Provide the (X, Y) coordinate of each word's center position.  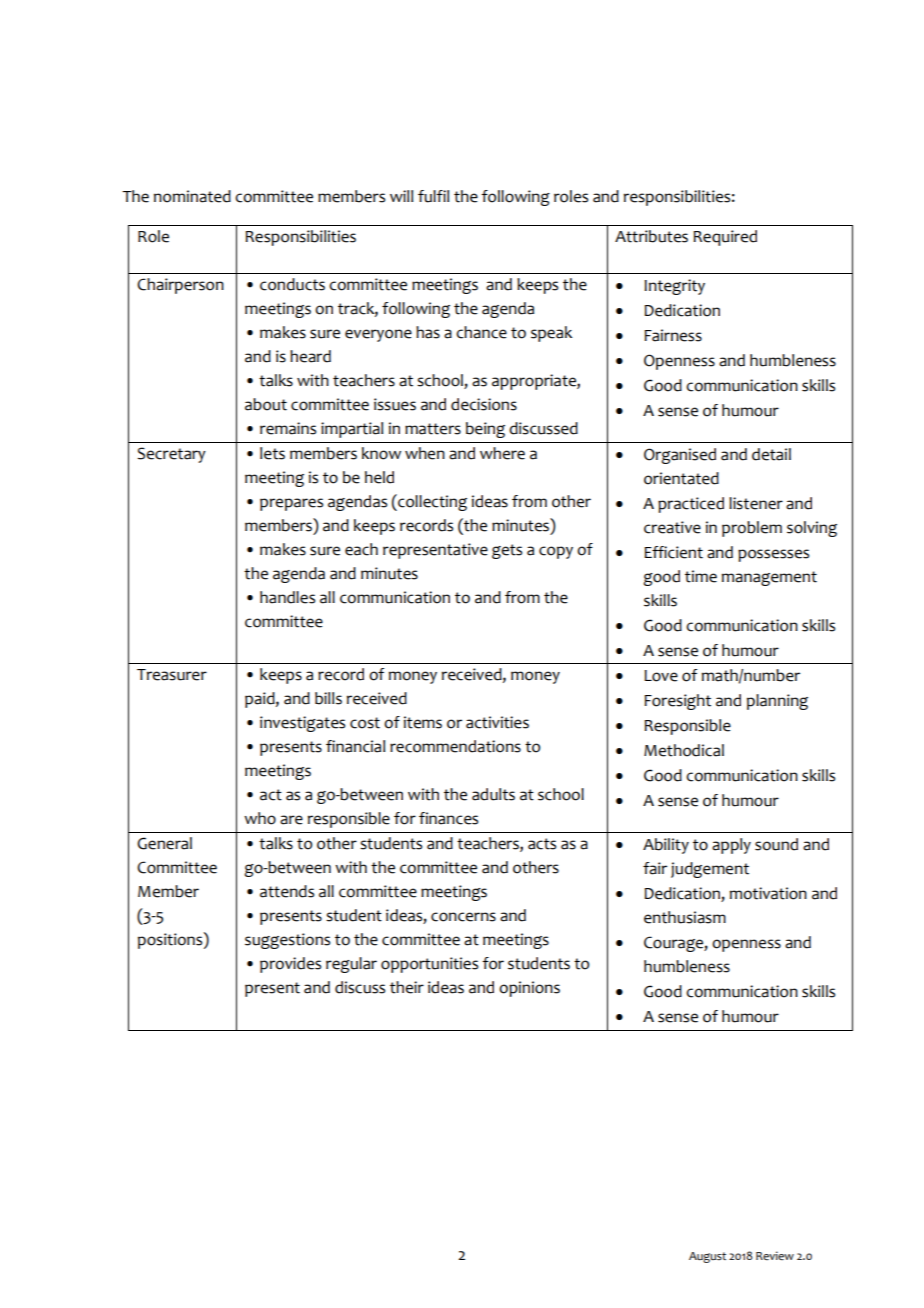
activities (497, 722)
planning (777, 702)
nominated (192, 196)
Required (725, 238)
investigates (302, 724)
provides (290, 965)
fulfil (433, 196)
